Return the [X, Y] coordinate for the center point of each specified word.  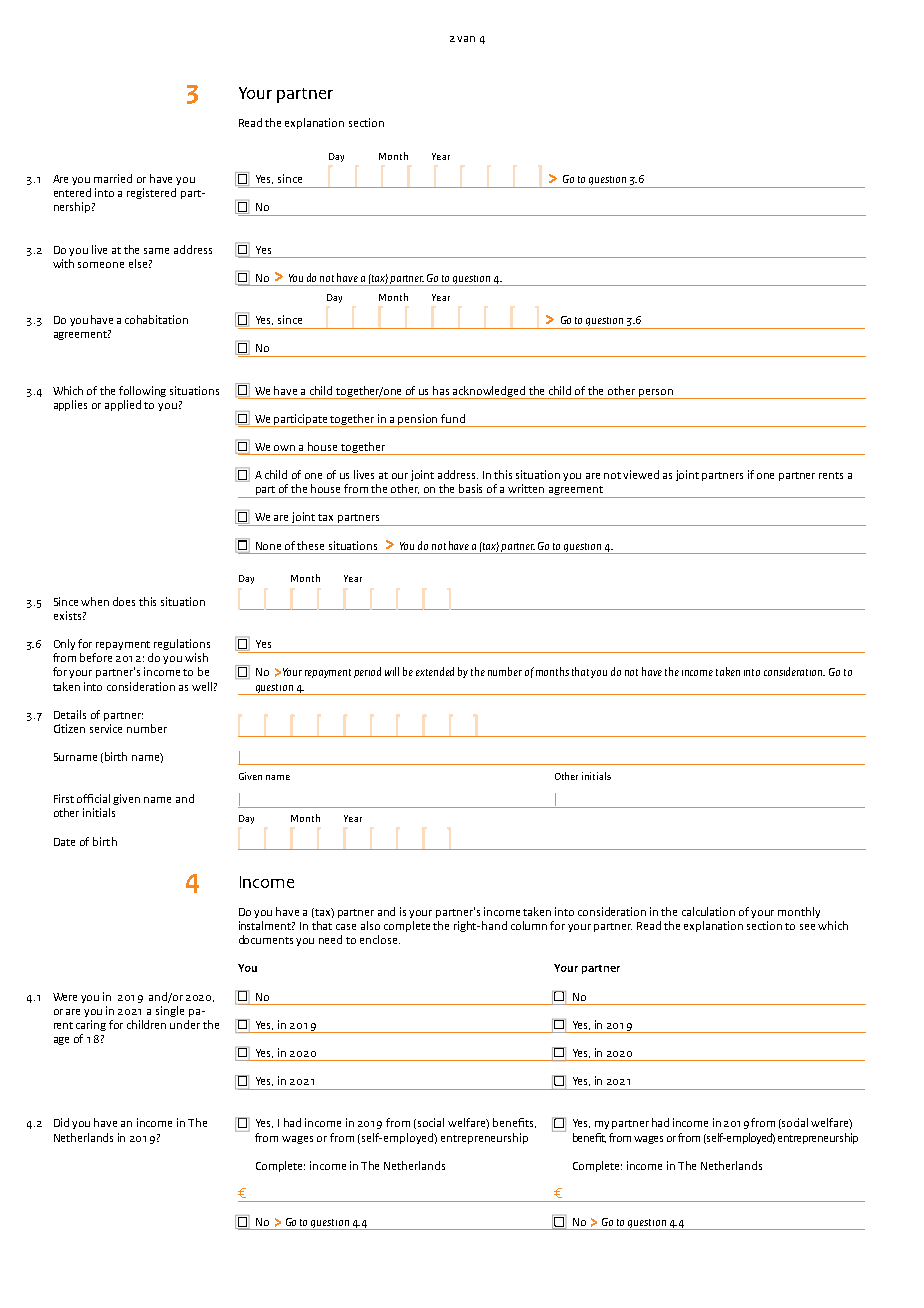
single [170, 1011]
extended [435, 671]
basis [470, 488]
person [656, 394]
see [807, 927]
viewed [641, 474]
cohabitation [156, 319]
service [106, 728]
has [441, 390]
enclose [380, 939]
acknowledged [490, 392]
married [113, 178]
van [466, 39]
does [124, 601]
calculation [708, 911]
